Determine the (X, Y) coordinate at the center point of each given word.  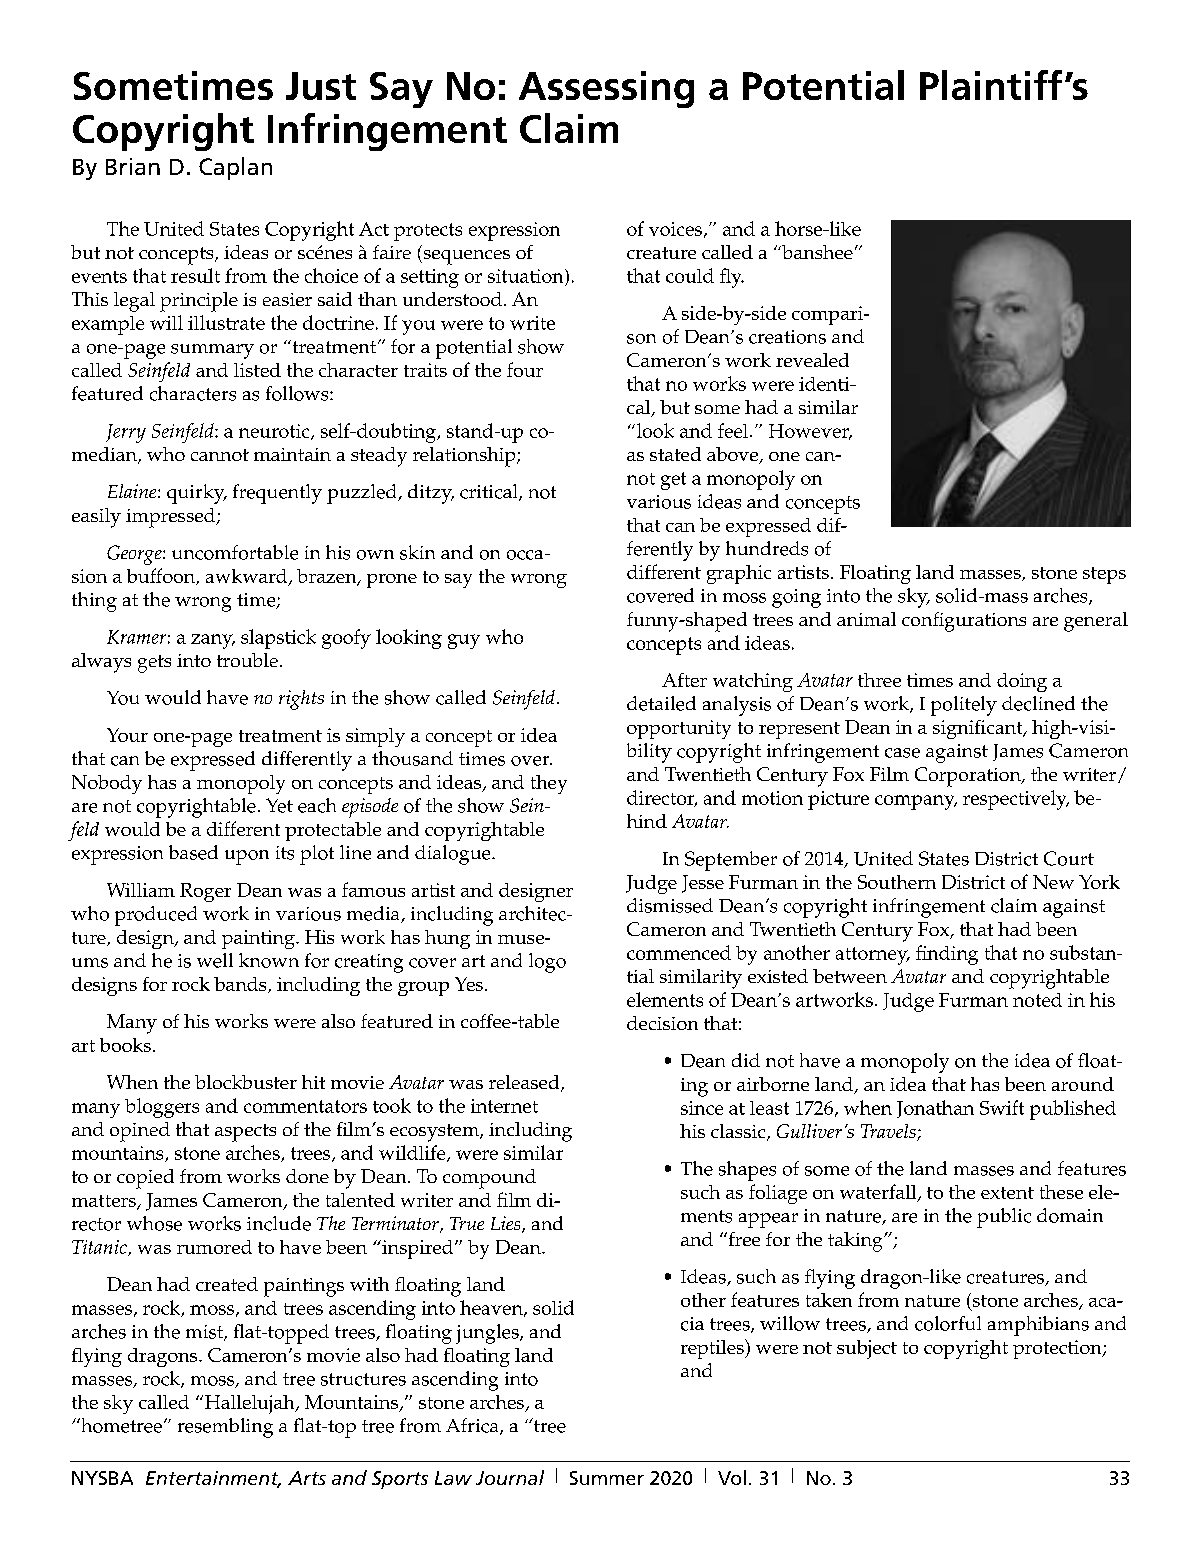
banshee (816, 252)
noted (1037, 1000)
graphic (739, 574)
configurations (964, 622)
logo (547, 963)
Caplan (235, 168)
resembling (225, 1428)
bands (241, 985)
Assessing (606, 89)
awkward (248, 577)
